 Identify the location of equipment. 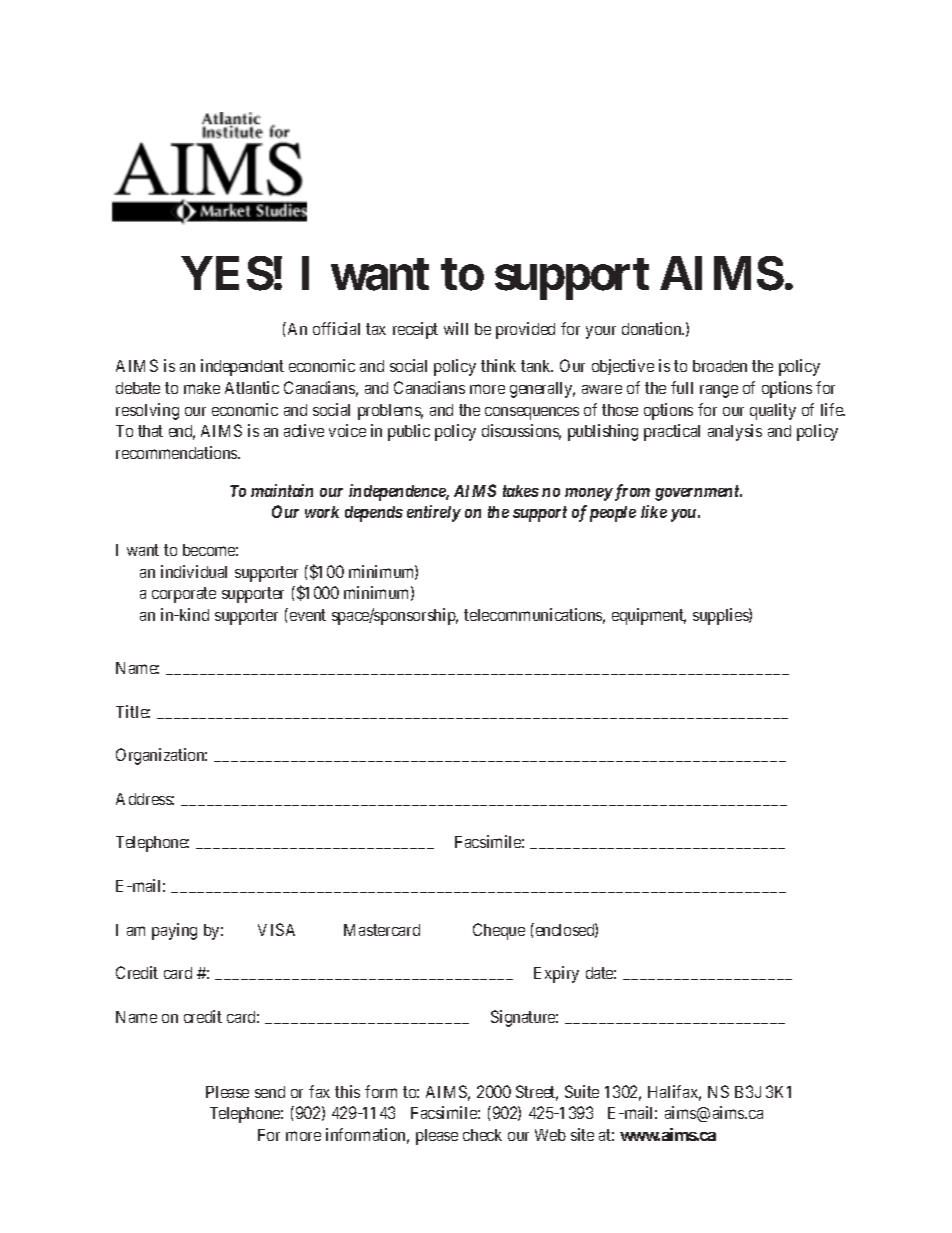
(649, 616).
